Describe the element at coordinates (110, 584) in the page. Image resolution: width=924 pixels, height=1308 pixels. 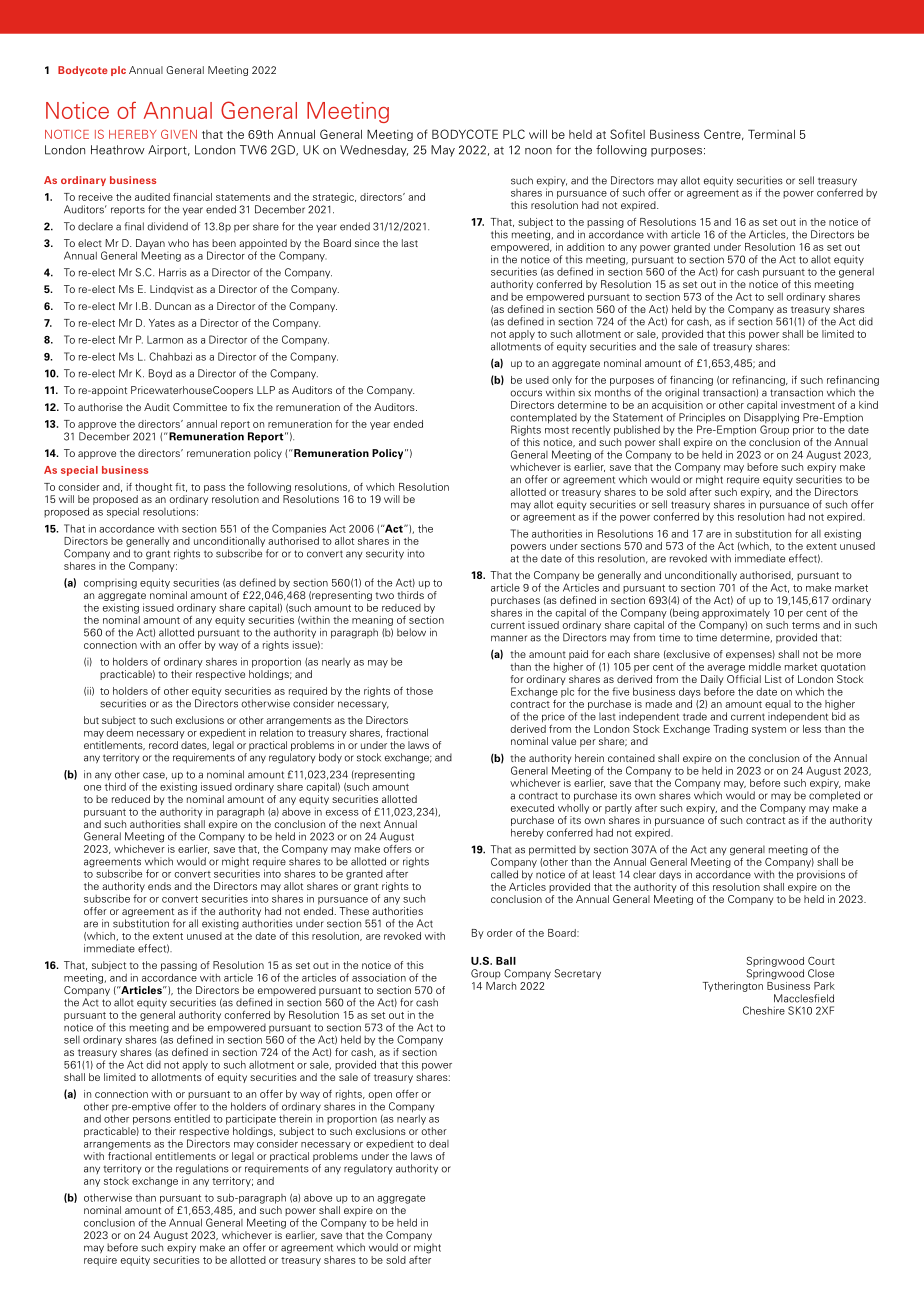
I see `comprising` at that location.
